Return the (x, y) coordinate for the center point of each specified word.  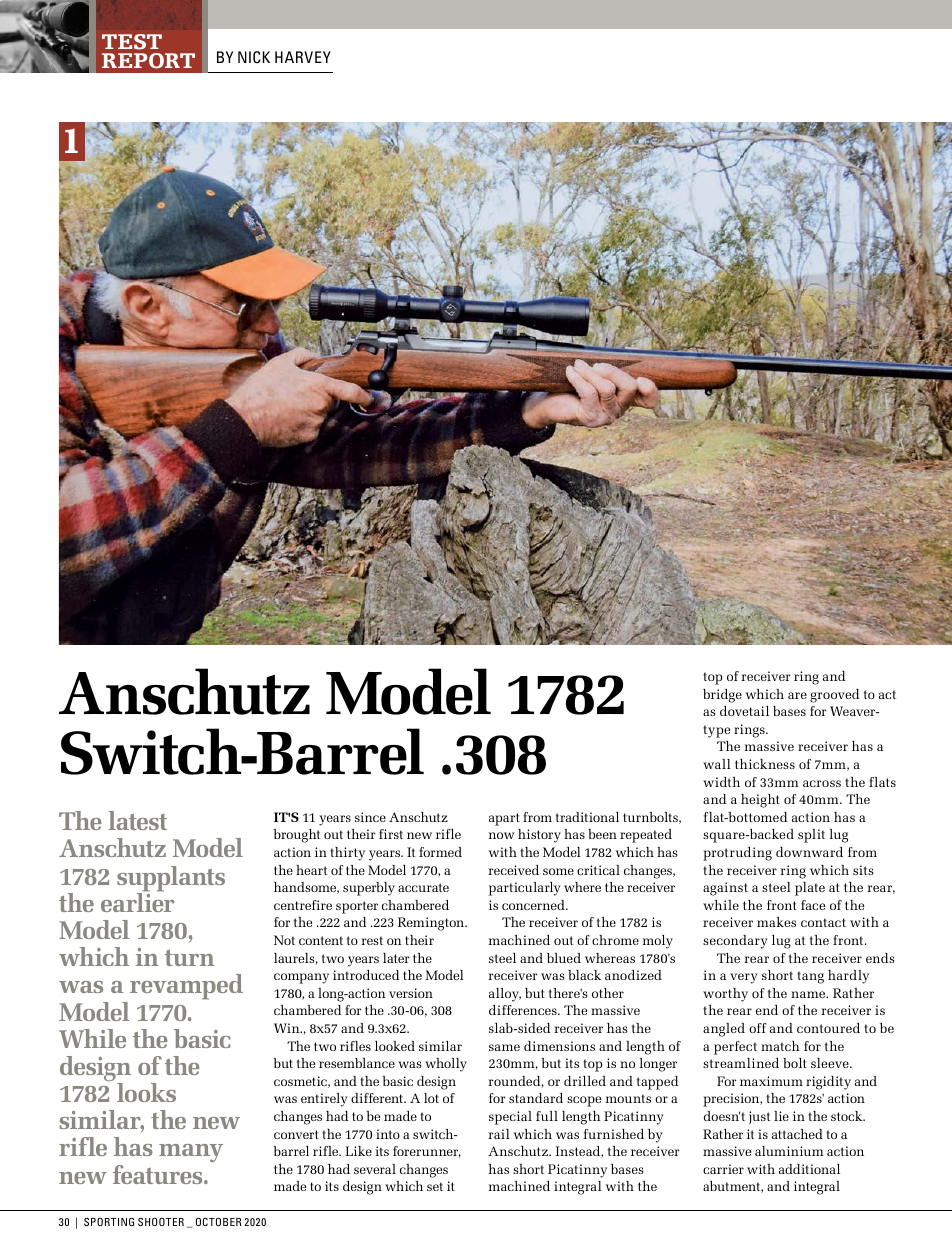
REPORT (148, 61)
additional (809, 1169)
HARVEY (303, 57)
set (435, 1186)
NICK (254, 57)
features (159, 1174)
